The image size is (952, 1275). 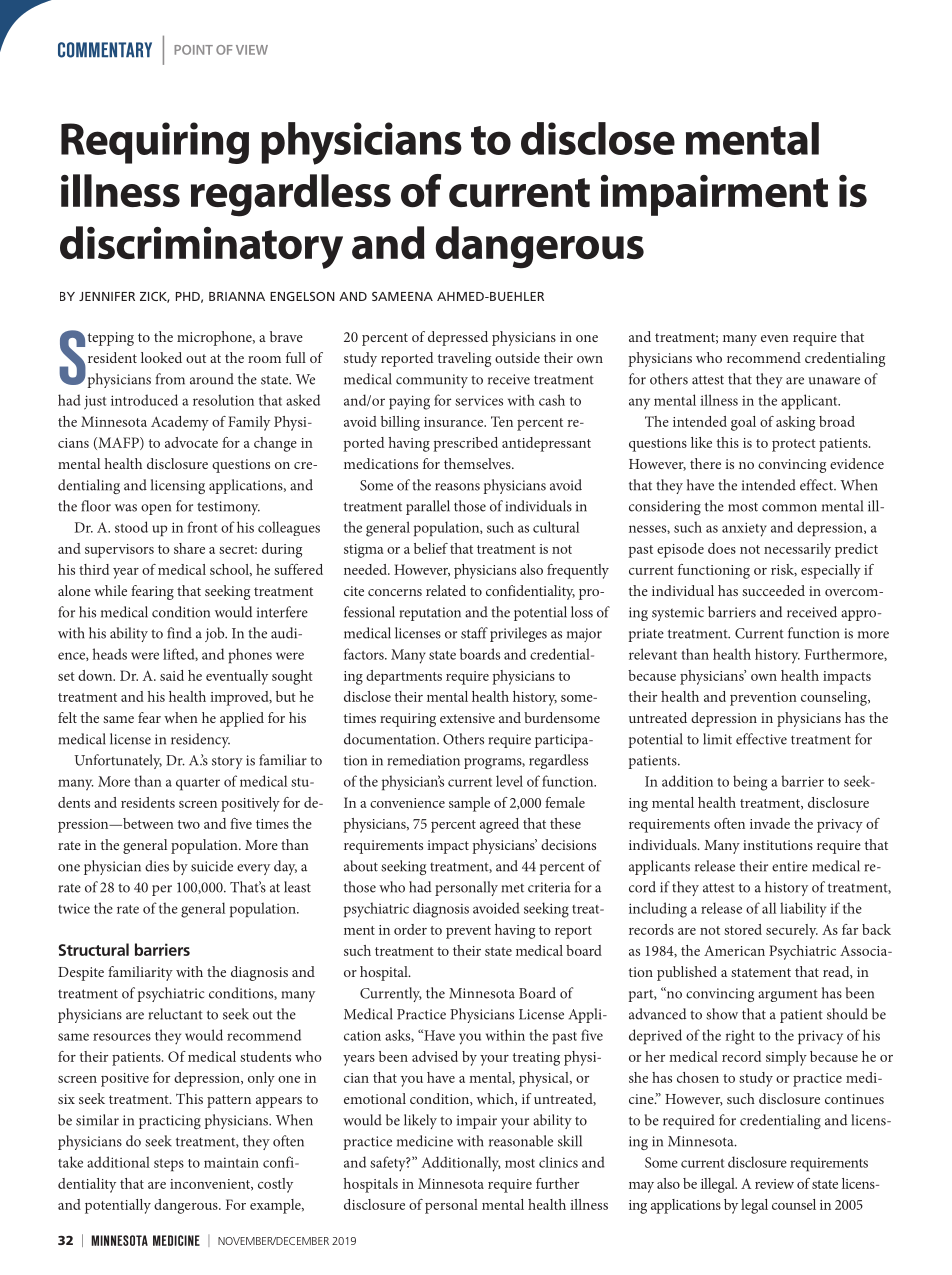 I want to click on unaware, so click(x=834, y=381).
